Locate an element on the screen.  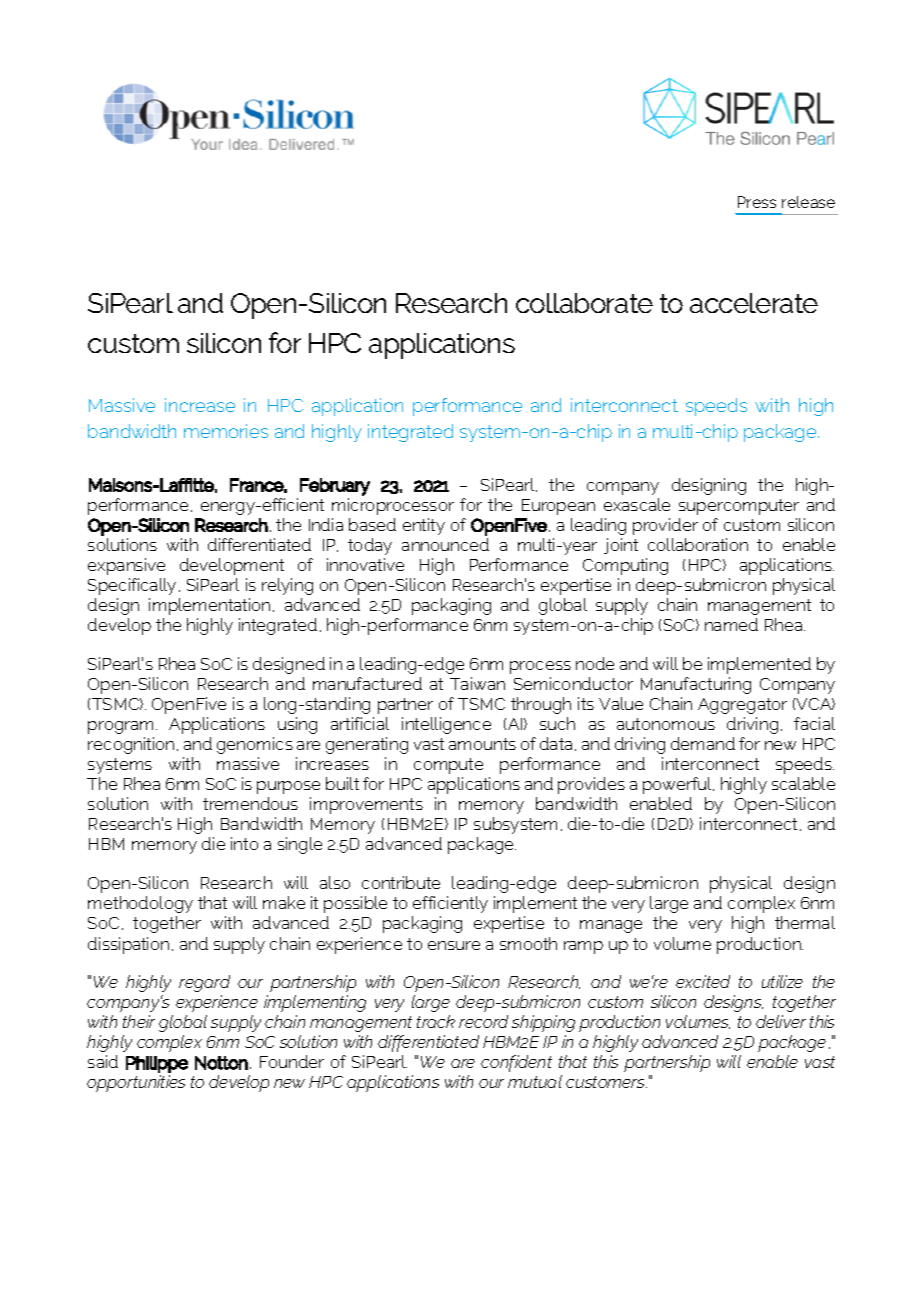
expansive is located at coordinates (126, 566).
